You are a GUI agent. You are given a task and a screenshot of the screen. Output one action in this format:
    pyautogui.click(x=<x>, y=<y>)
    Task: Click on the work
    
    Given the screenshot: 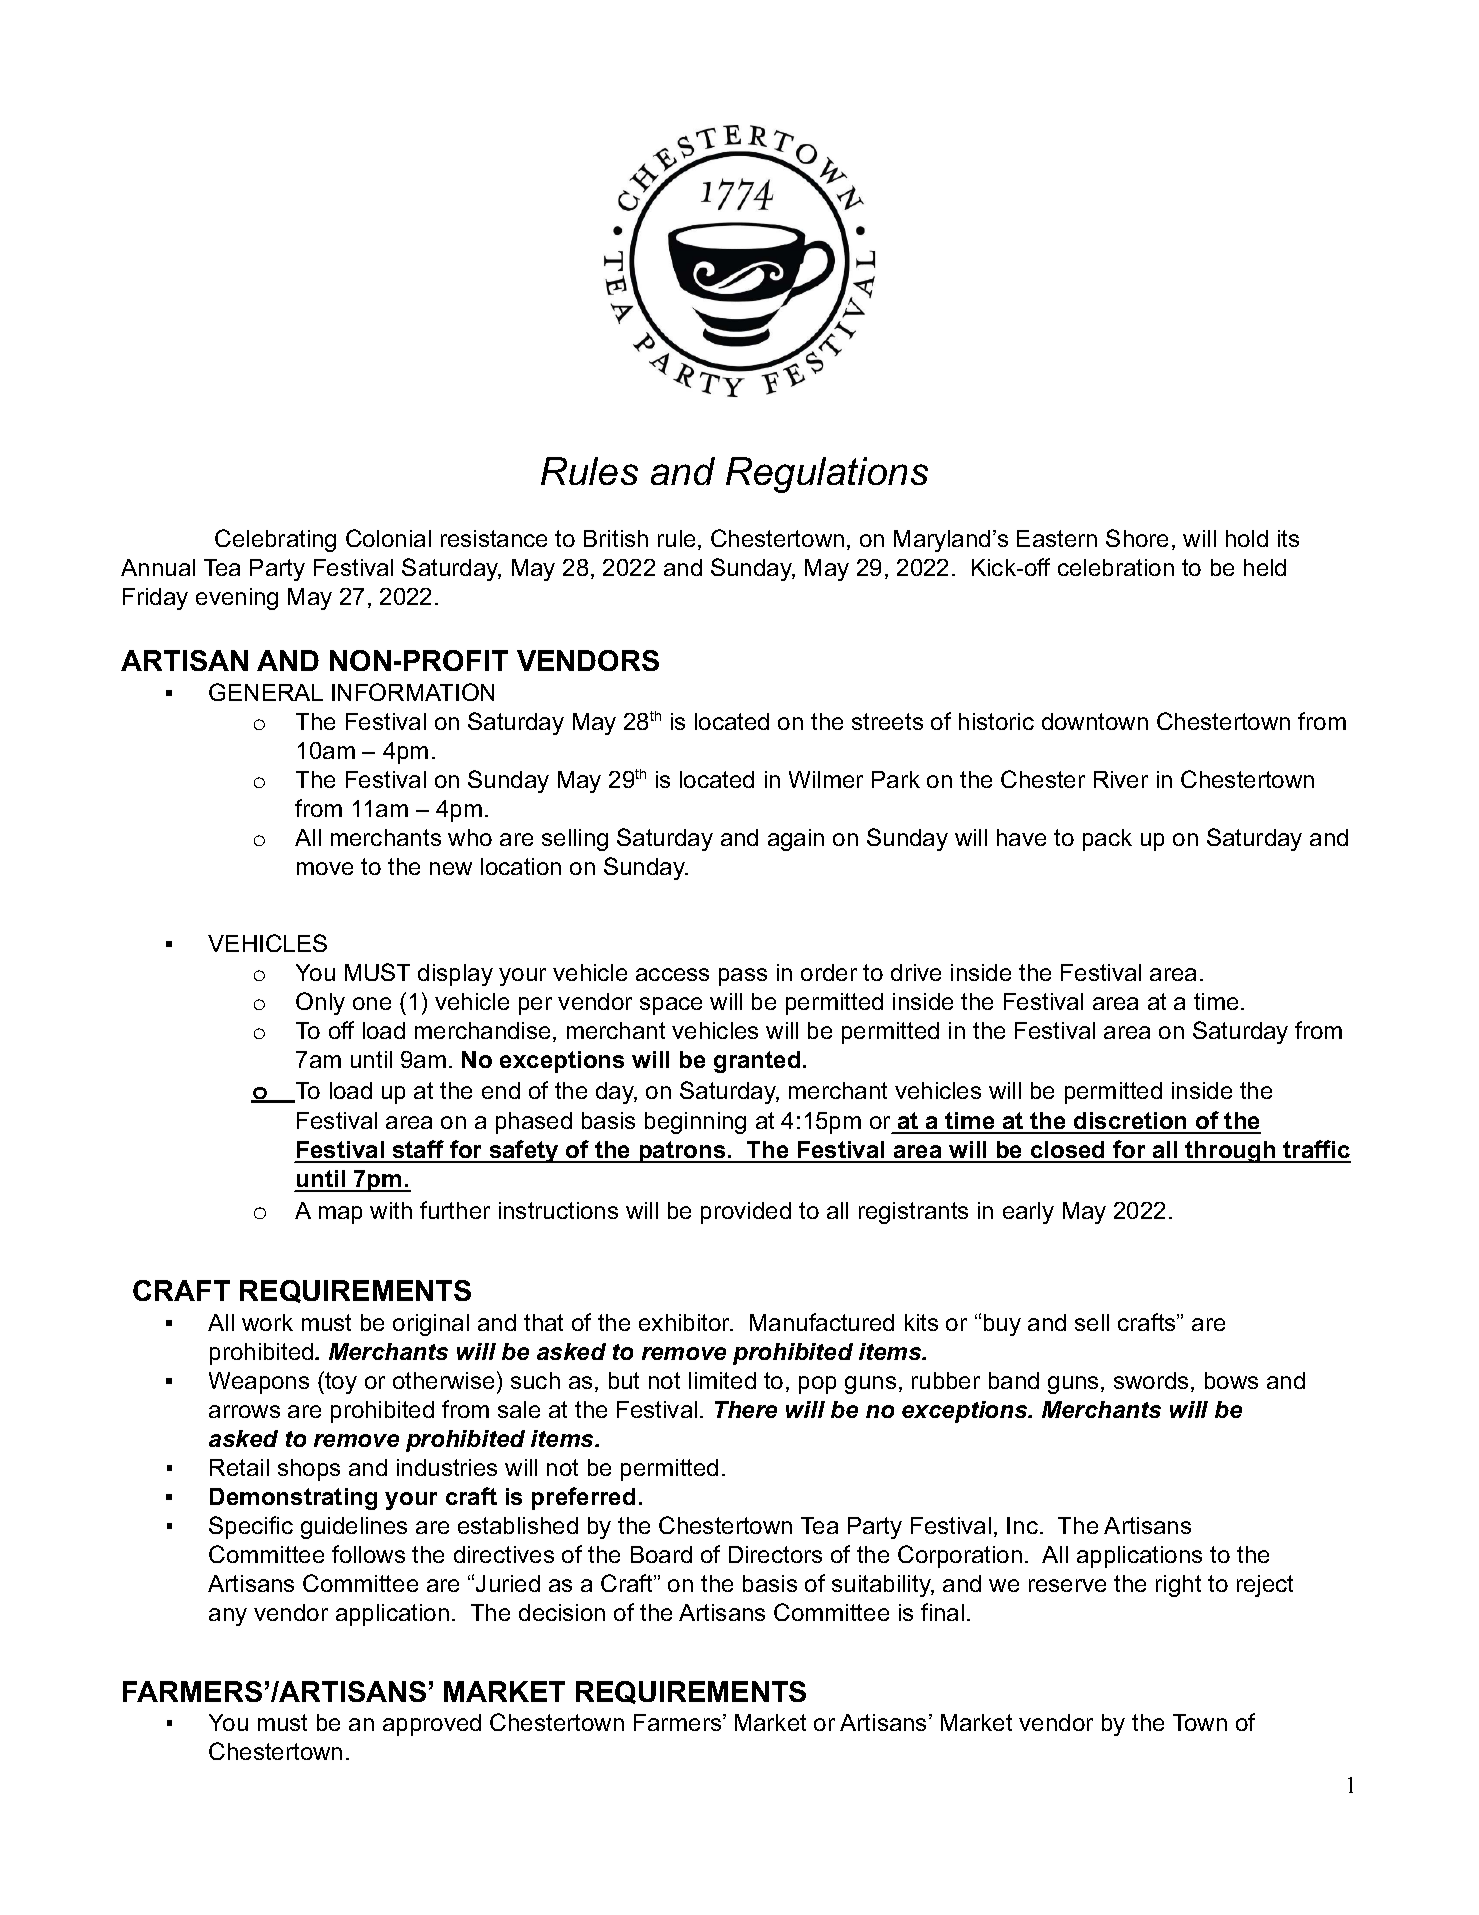 What is the action you would take?
    pyautogui.click(x=267, y=1322)
